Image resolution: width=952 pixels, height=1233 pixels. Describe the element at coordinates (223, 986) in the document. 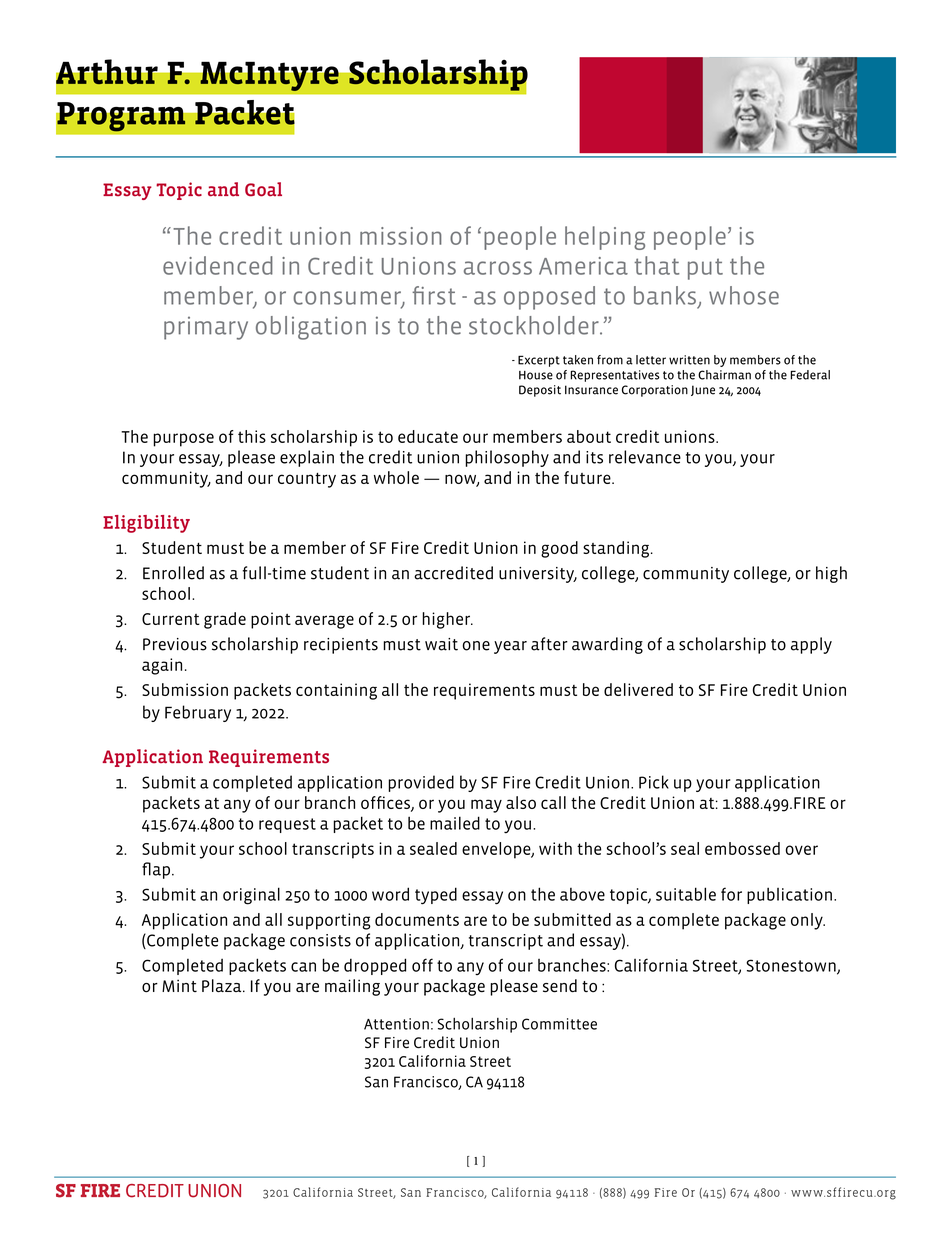

I see `Plaza` at that location.
